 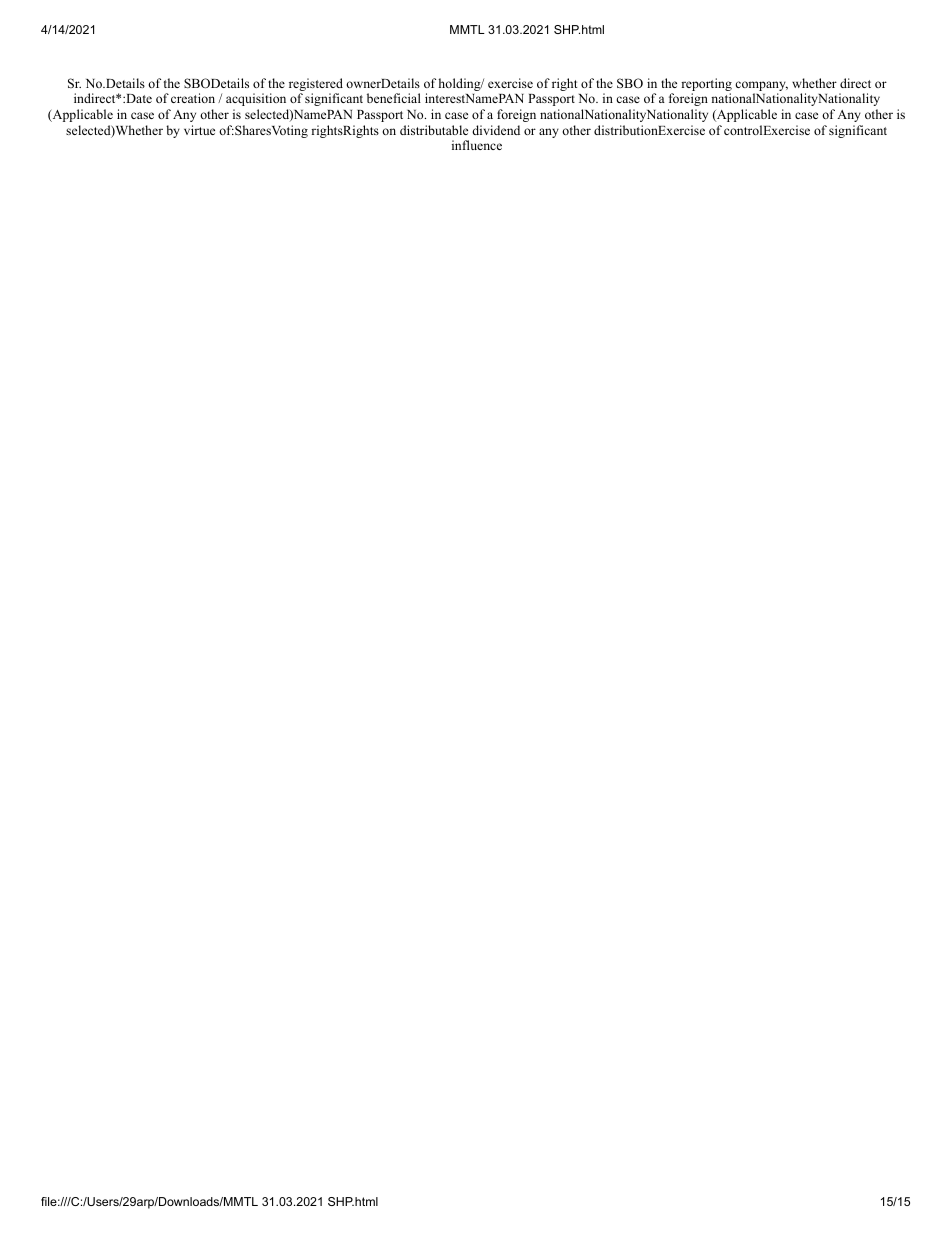 I want to click on creation, so click(x=193, y=98).
